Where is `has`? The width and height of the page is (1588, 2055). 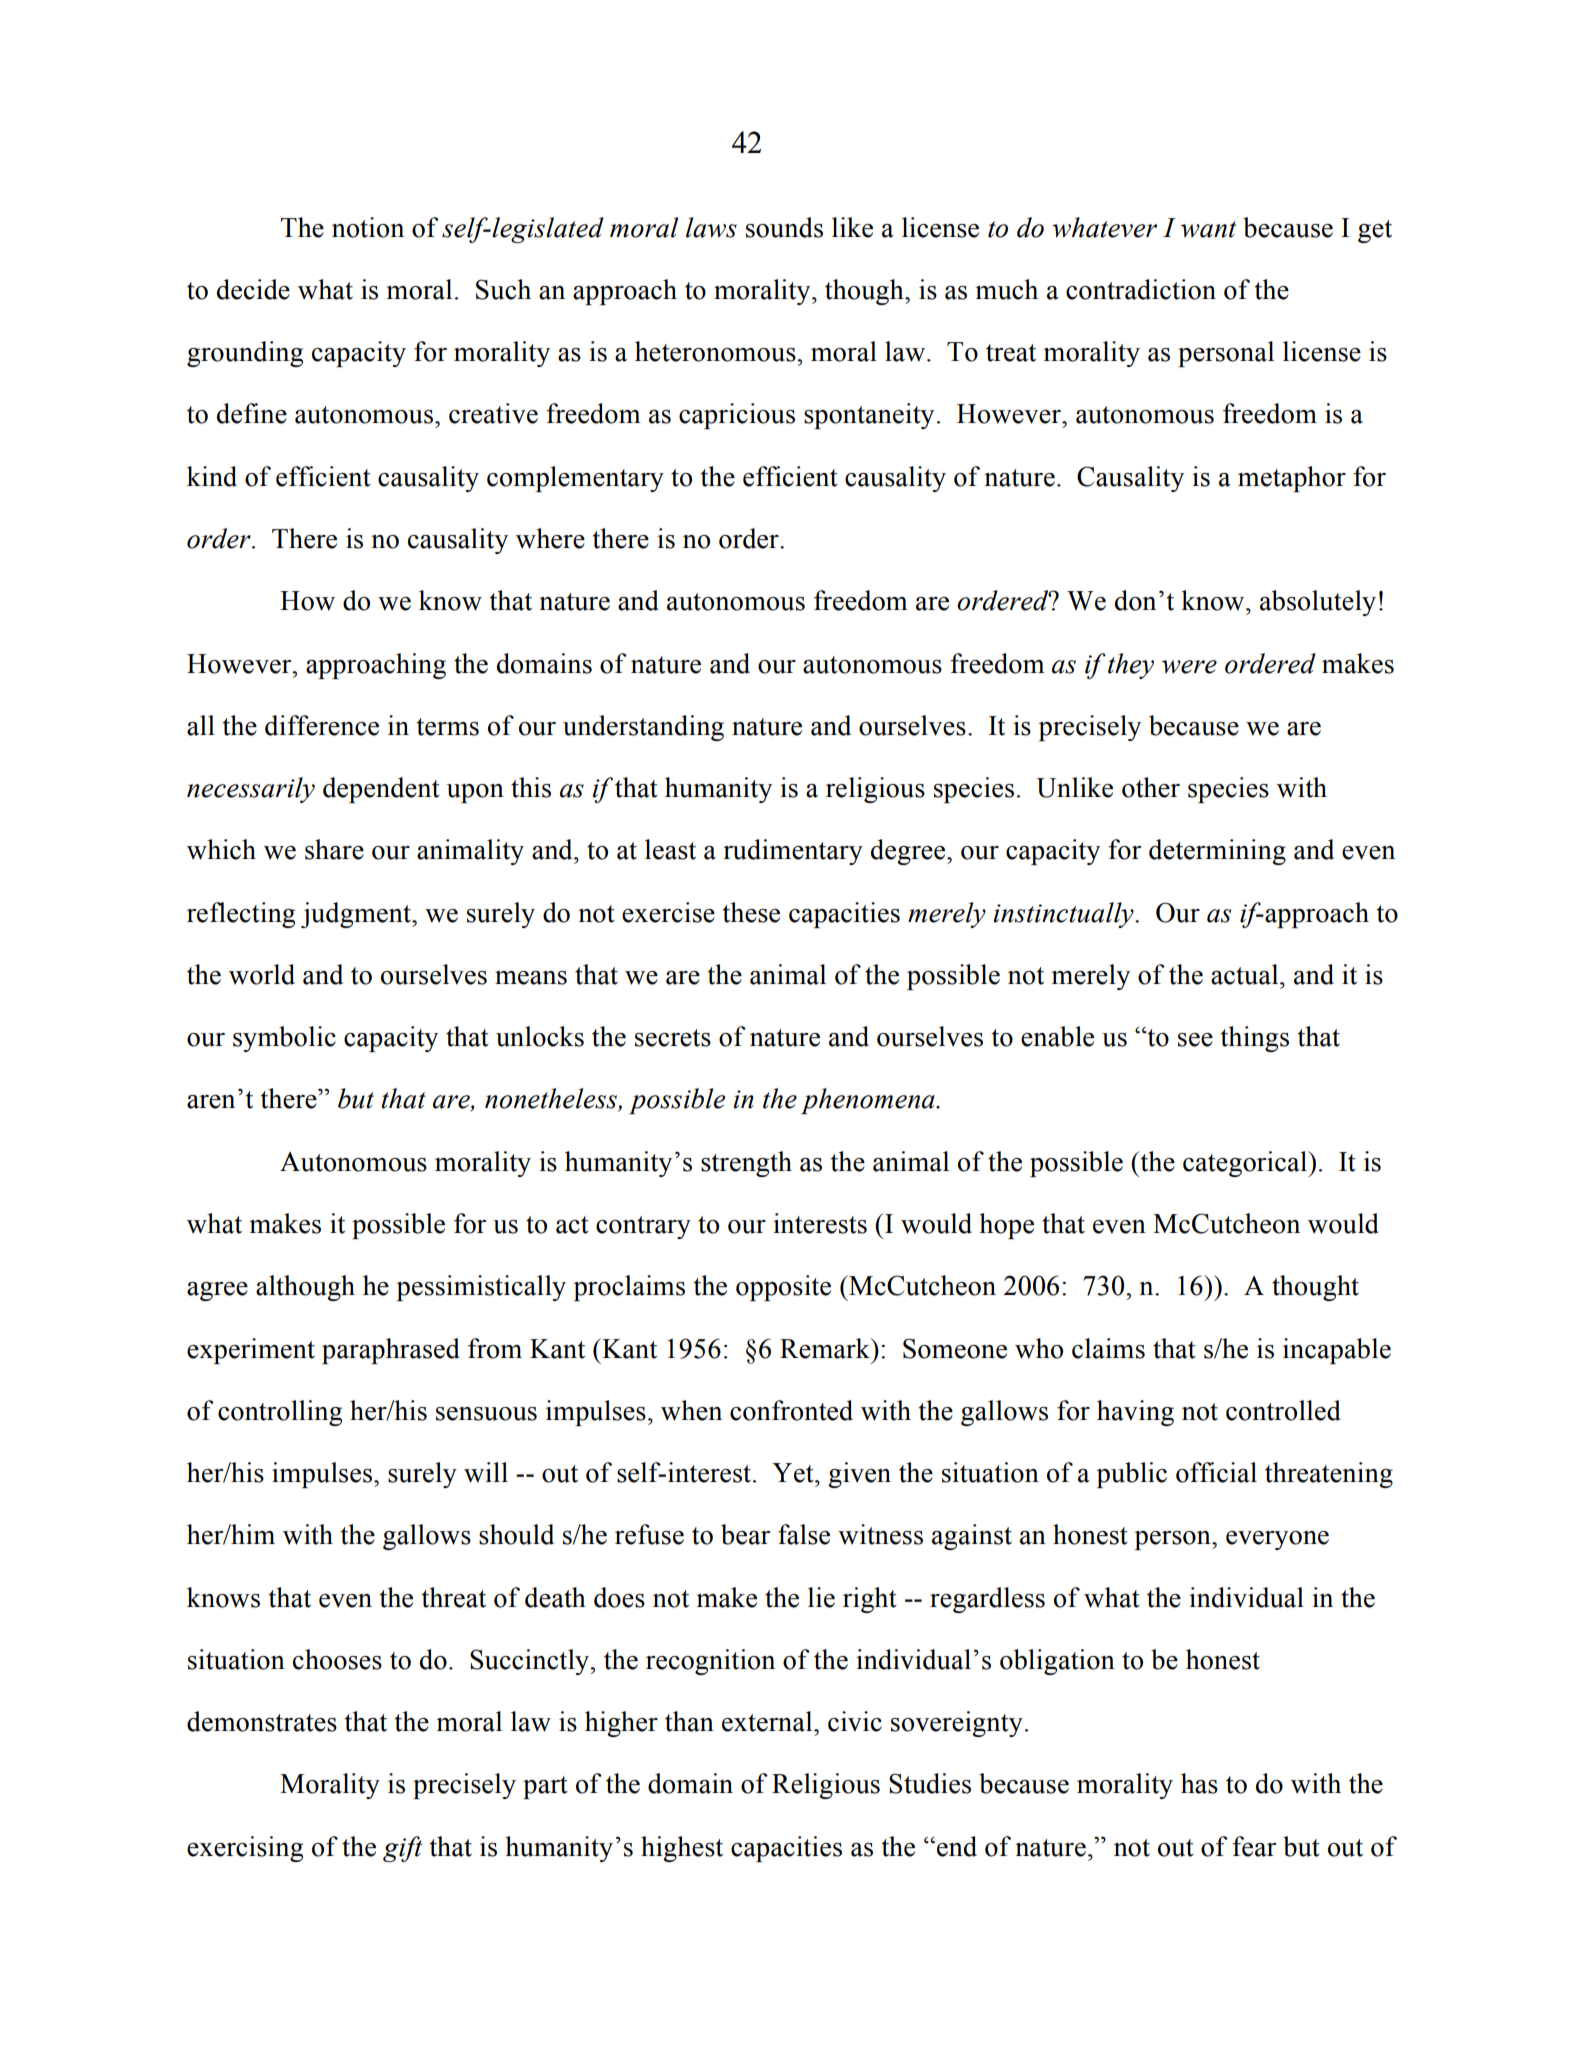
has is located at coordinates (1199, 1783).
